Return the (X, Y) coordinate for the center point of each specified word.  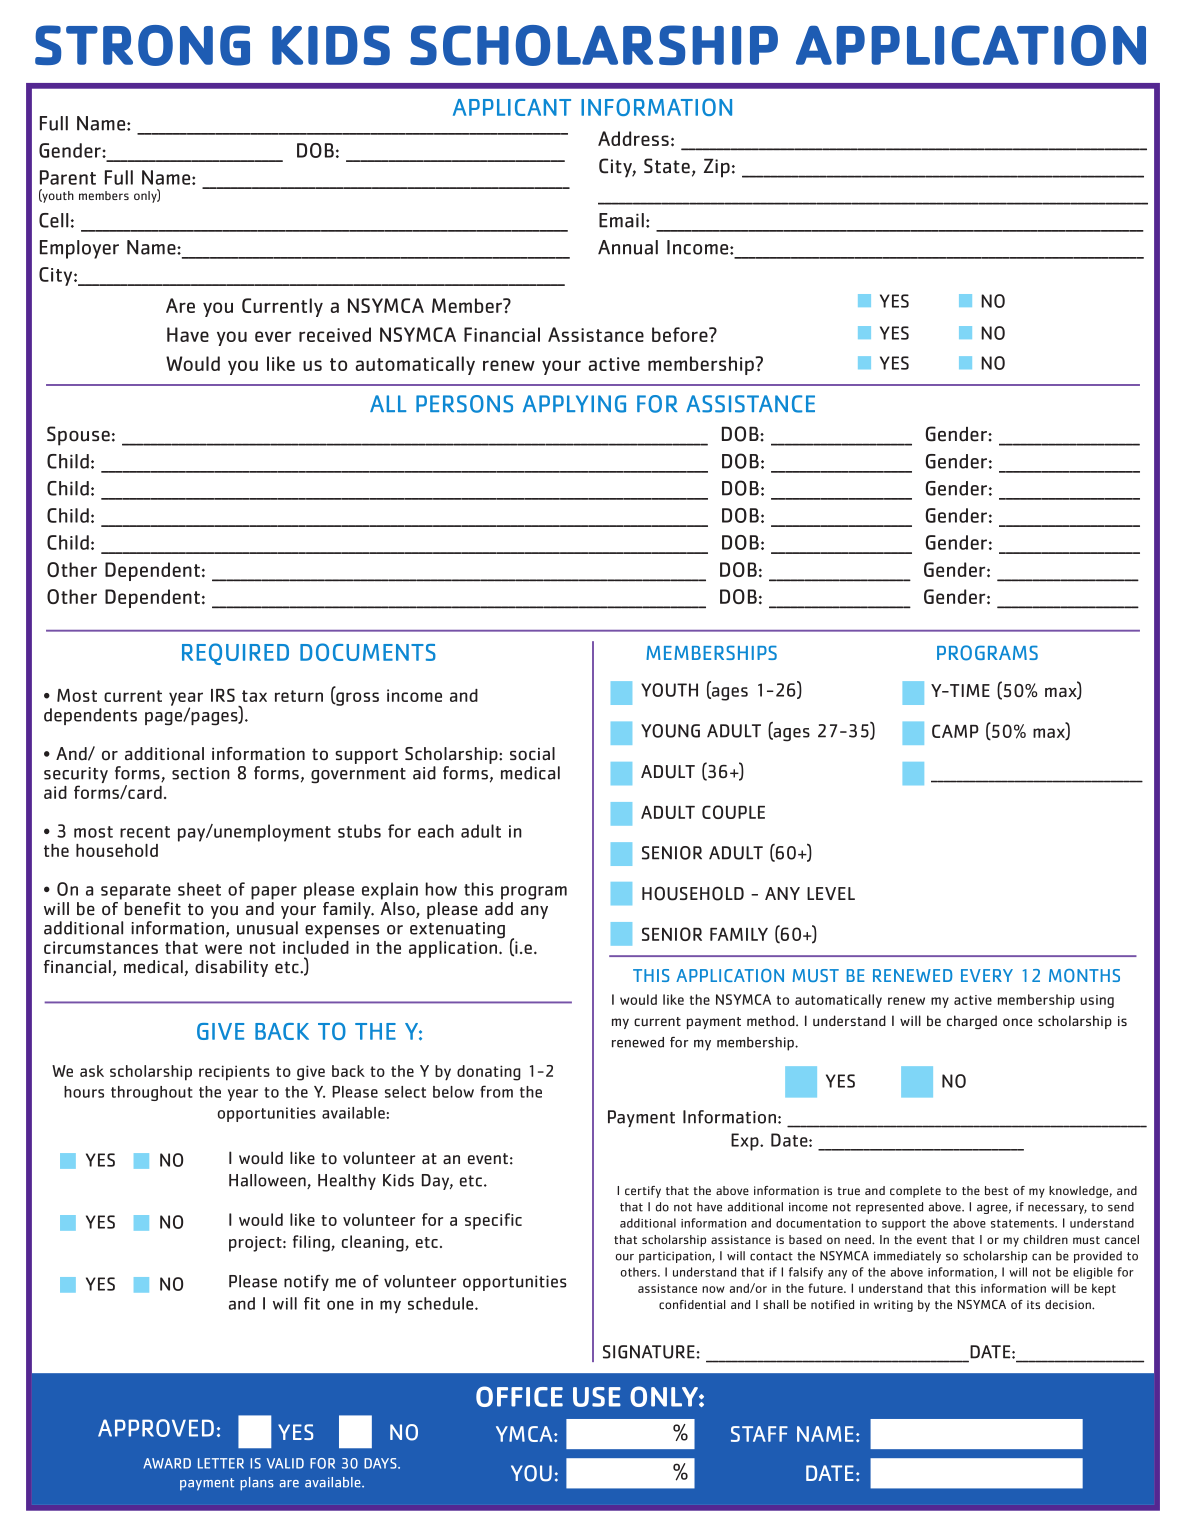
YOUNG (670, 731)
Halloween (268, 1181)
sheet (199, 889)
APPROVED (156, 1428)
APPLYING (574, 404)
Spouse (78, 436)
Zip (717, 168)
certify (643, 1192)
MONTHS (1084, 976)
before (681, 334)
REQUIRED (235, 654)
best (996, 1190)
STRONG (142, 45)
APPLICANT (512, 107)
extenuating (457, 930)
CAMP (955, 731)
